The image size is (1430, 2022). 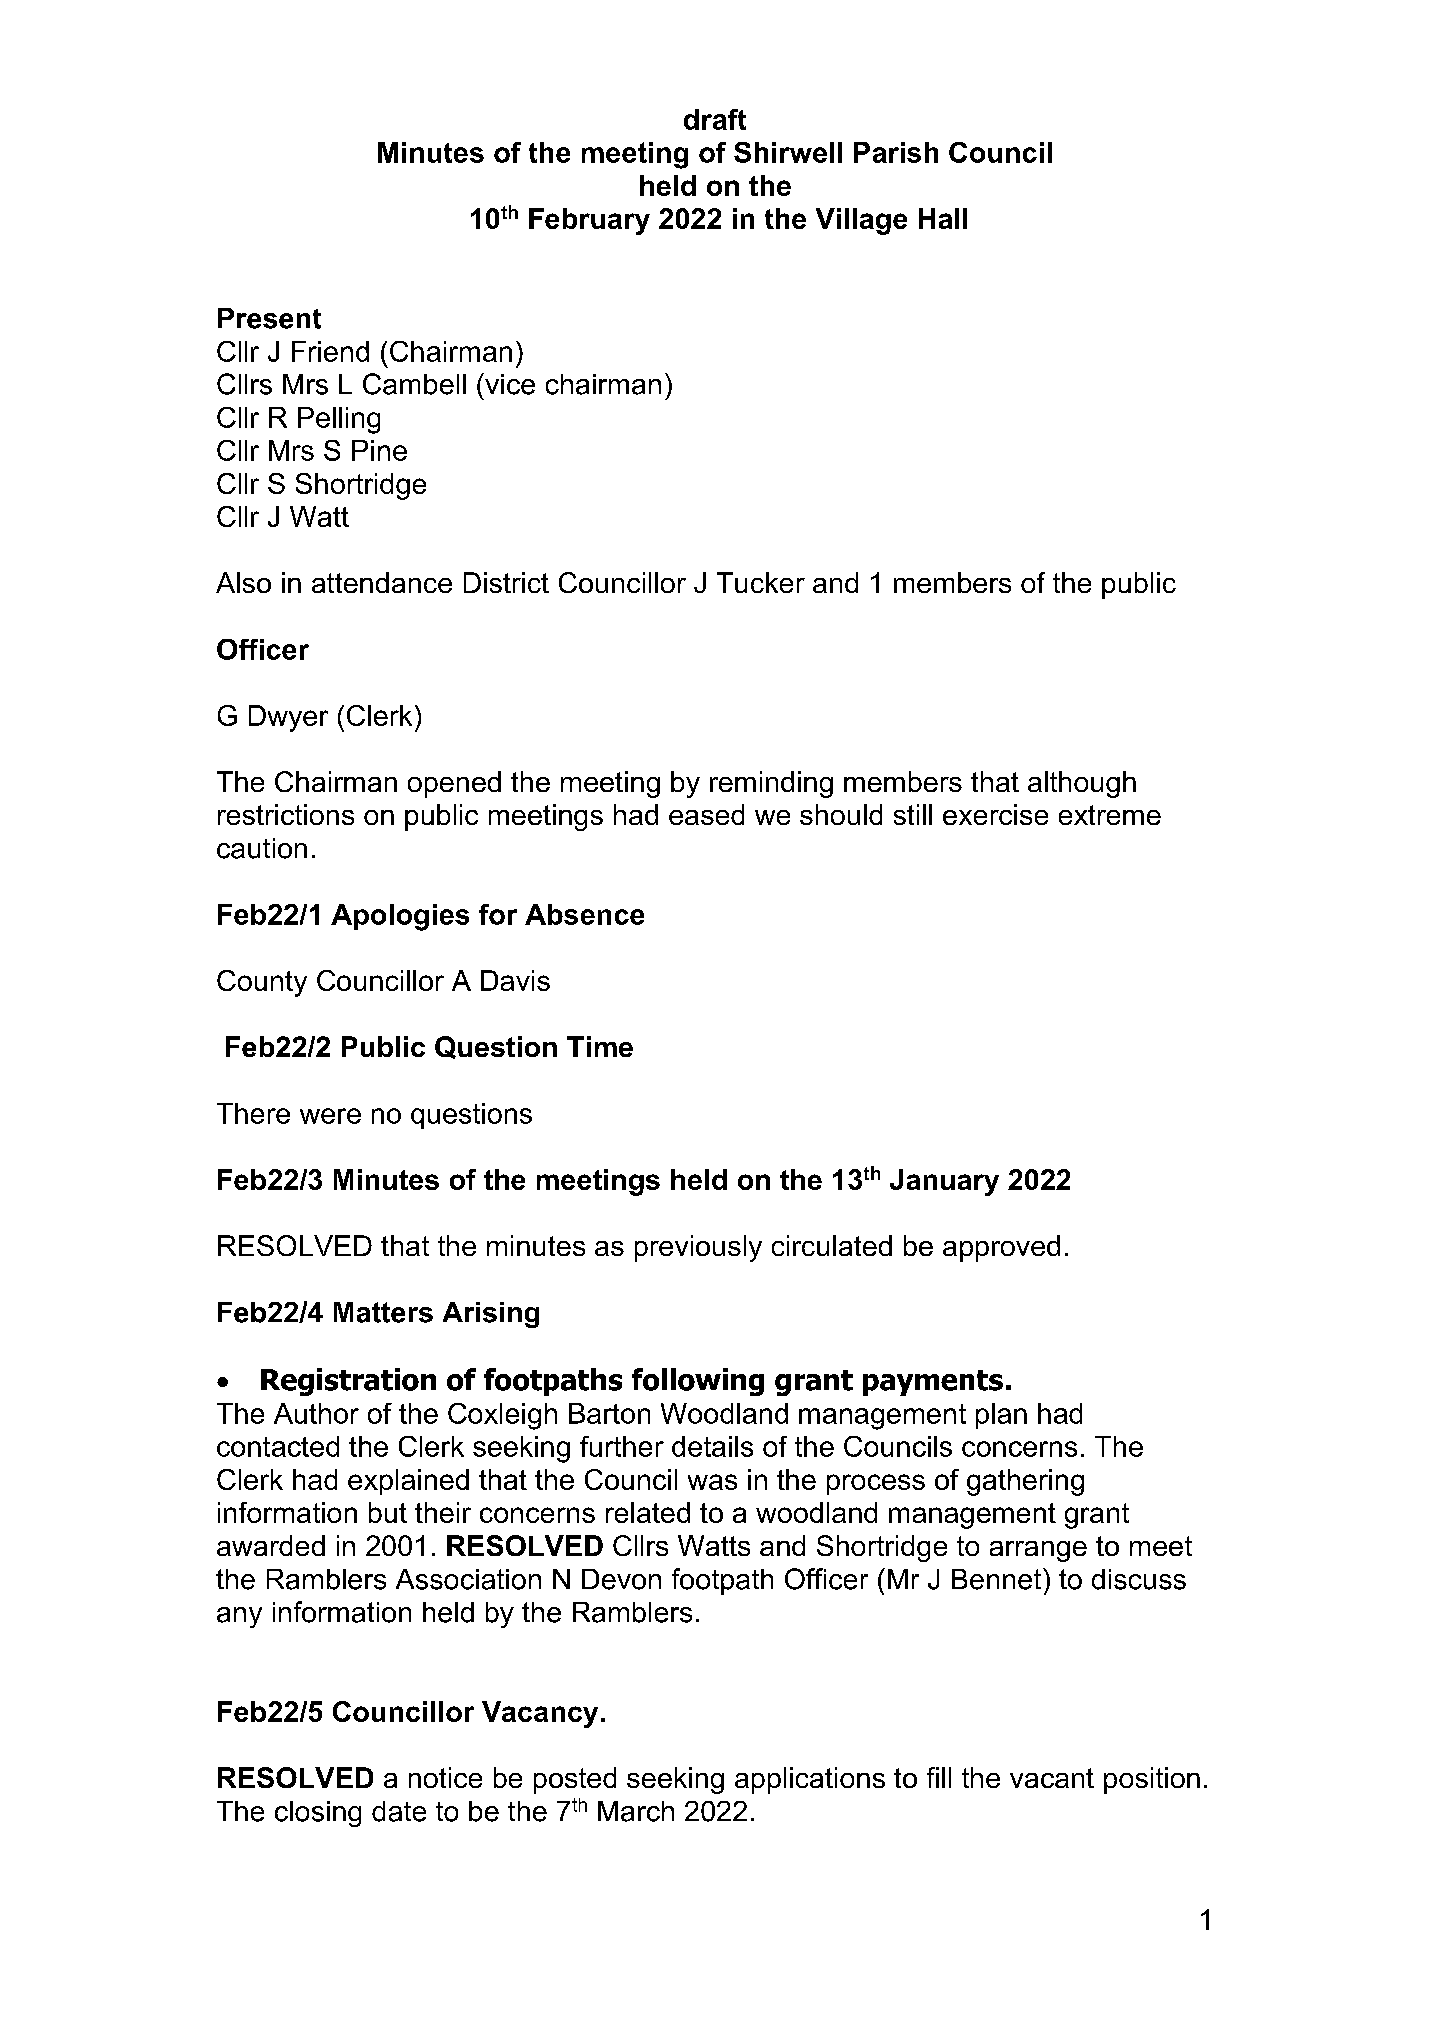 What do you see at coordinates (1052, 1778) in the screenshot?
I see `vacant` at bounding box center [1052, 1778].
